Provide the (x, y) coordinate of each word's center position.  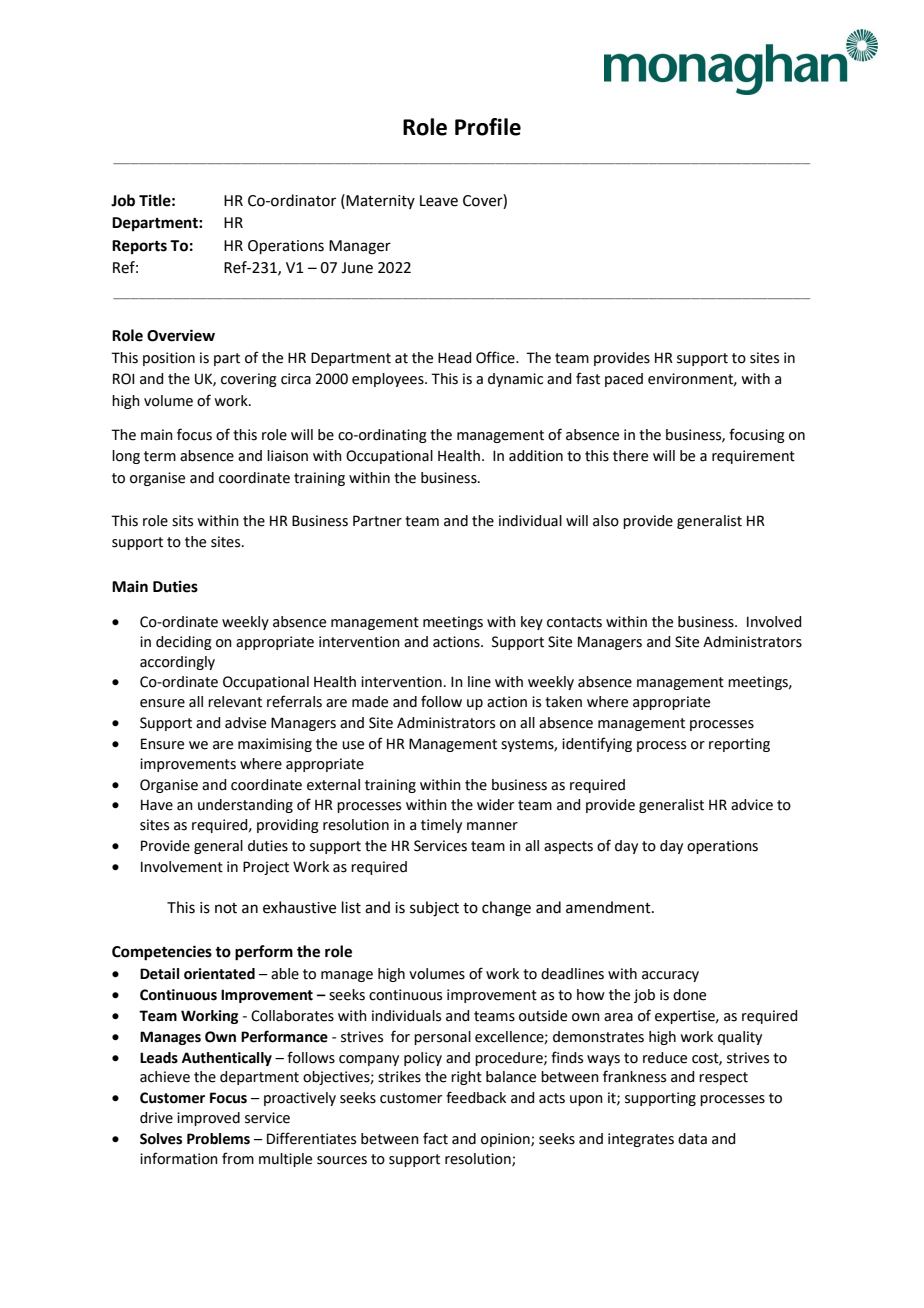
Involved (774, 622)
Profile (488, 127)
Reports (139, 247)
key (532, 623)
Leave (439, 201)
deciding (184, 643)
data (692, 1139)
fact (435, 1138)
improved (208, 1119)
